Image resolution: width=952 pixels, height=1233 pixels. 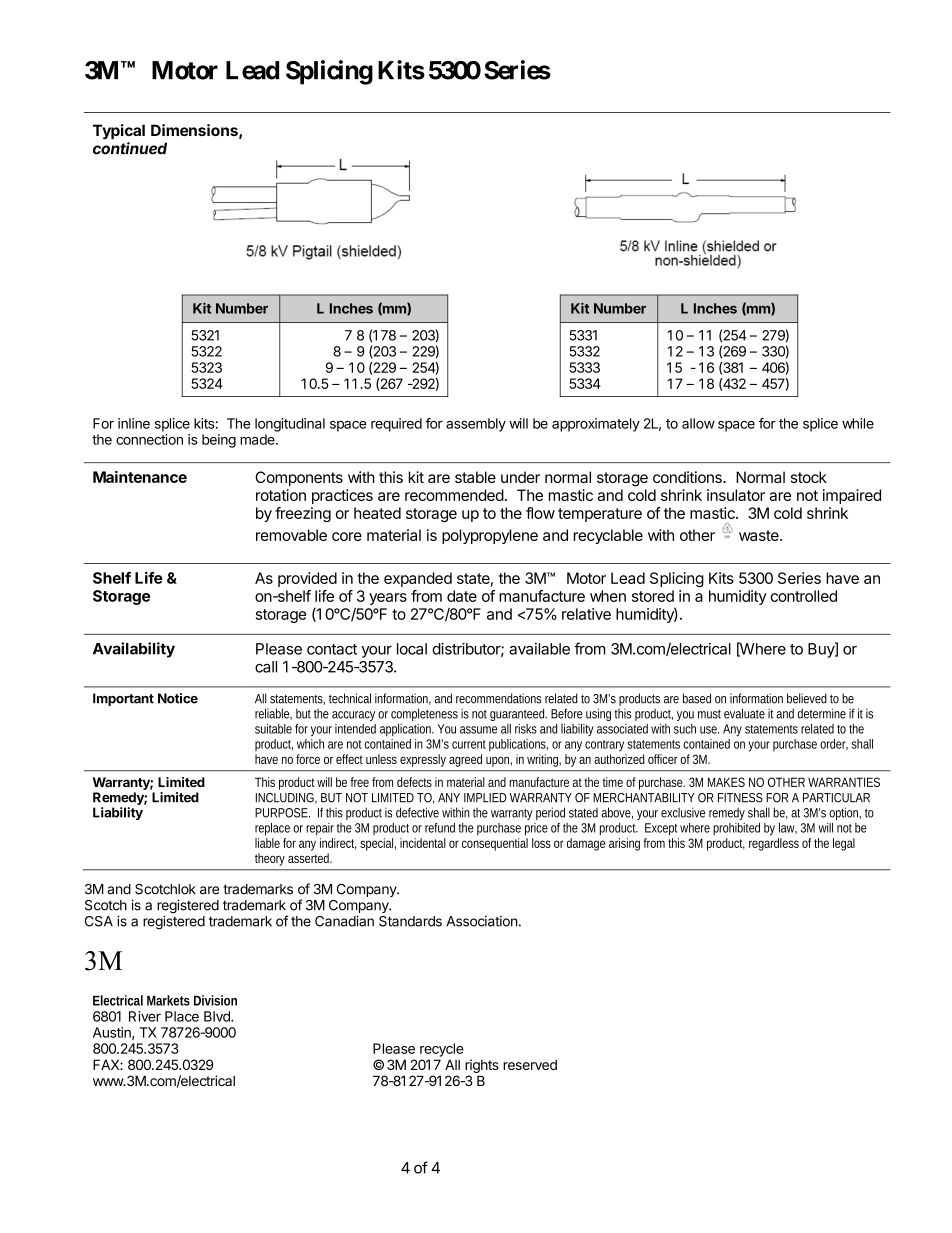 What do you see at coordinates (442, 1050) in the document?
I see `recycle` at bounding box center [442, 1050].
